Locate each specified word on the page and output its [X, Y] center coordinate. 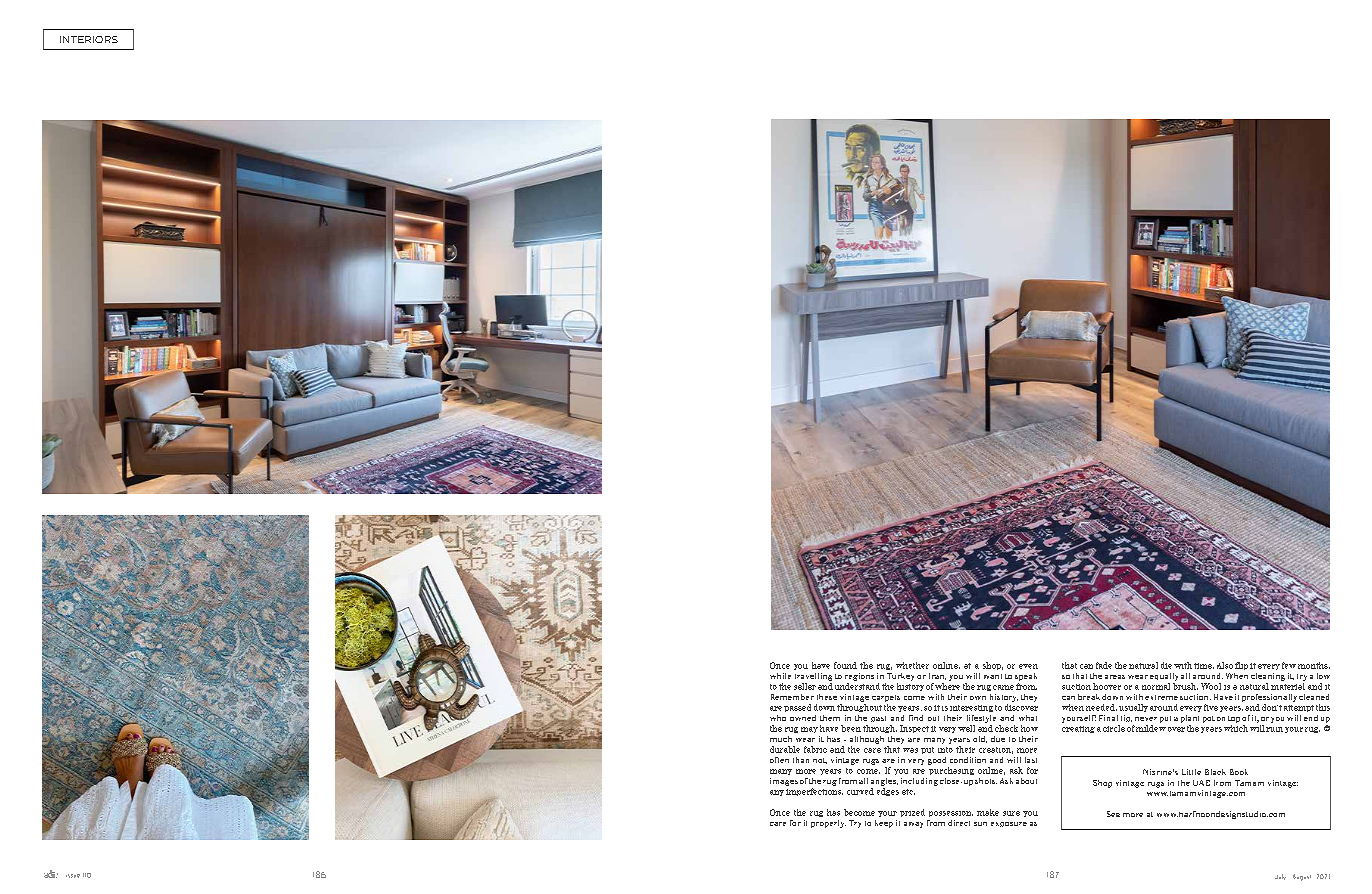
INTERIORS [89, 39]
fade [1104, 665]
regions [859, 677]
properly [828, 824]
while [780, 676]
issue [73, 876]
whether [912, 665]
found [845, 665]
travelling [813, 677]
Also [1225, 665]
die [1166, 665]
